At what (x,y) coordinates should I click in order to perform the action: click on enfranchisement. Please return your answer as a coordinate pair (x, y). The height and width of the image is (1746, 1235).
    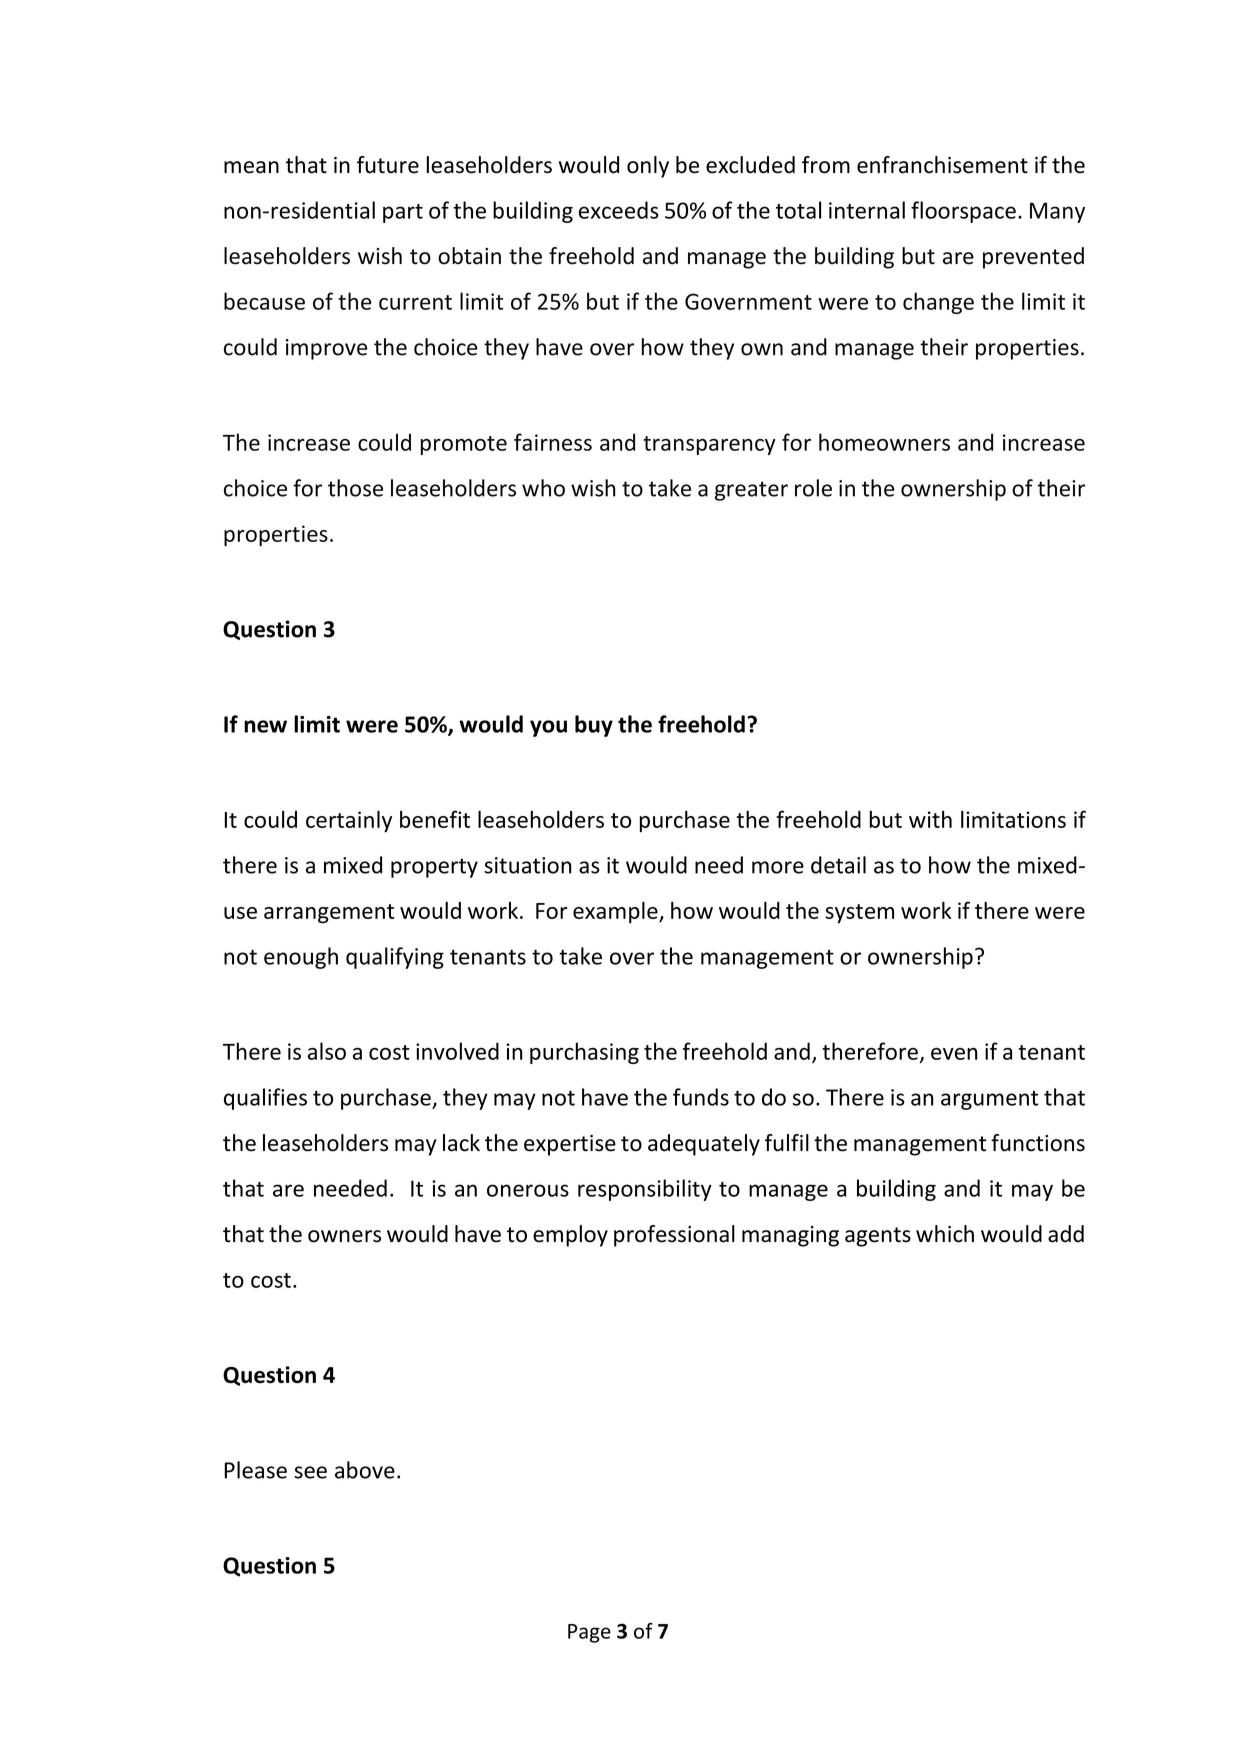
    Looking at the image, I should click on (942, 165).
